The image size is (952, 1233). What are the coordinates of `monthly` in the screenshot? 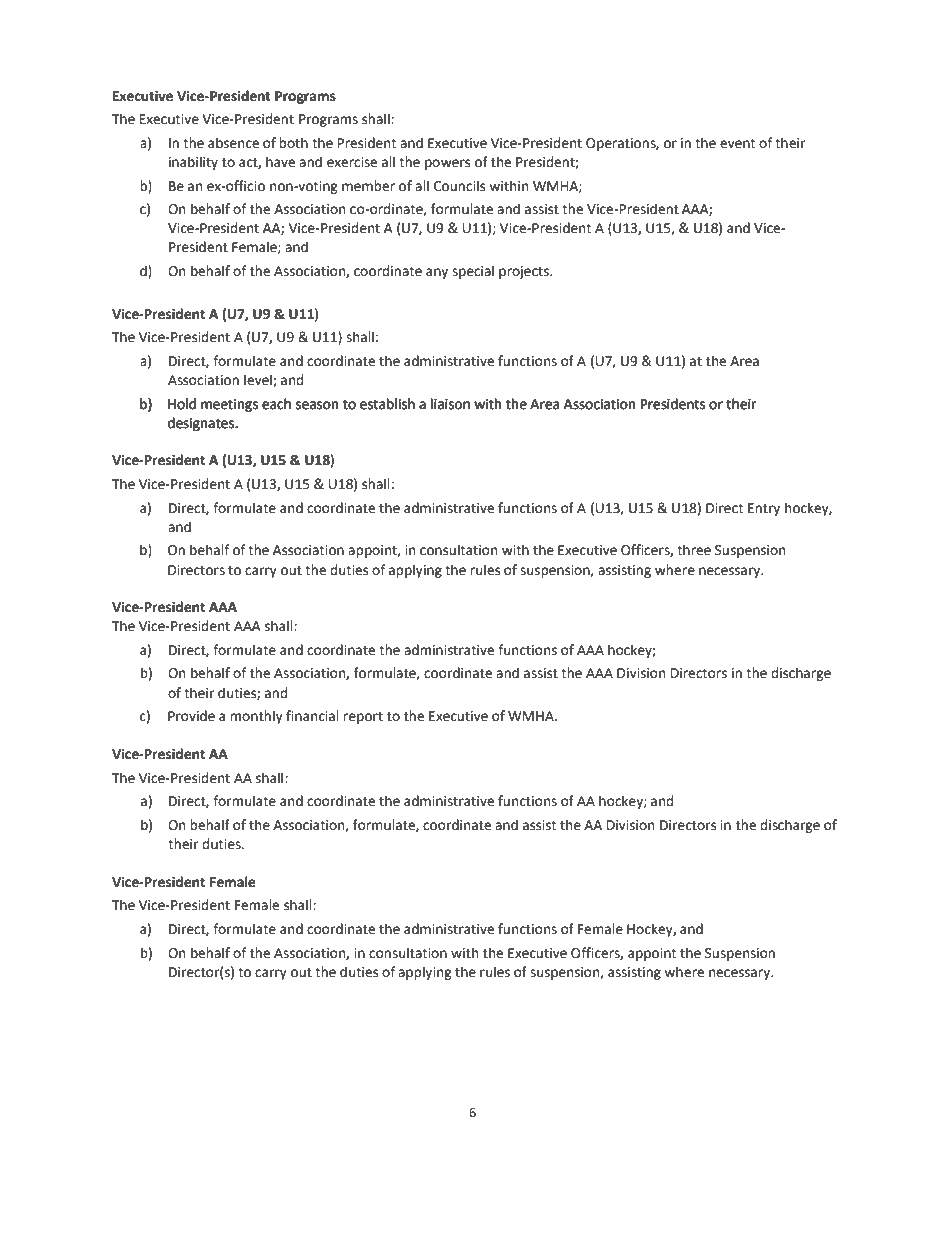 It's located at (256, 717).
